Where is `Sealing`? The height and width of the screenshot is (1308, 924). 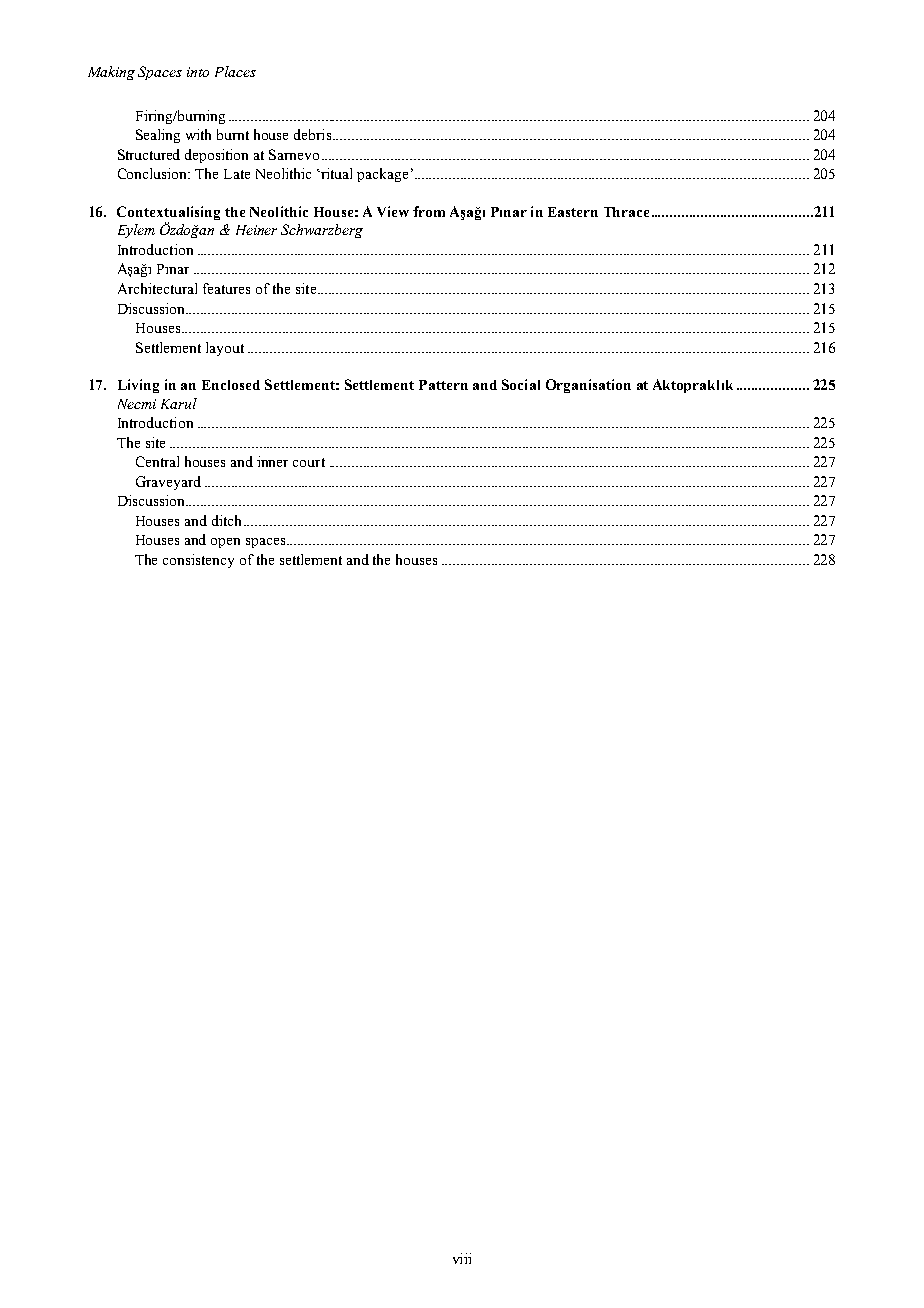 Sealing is located at coordinates (158, 136).
